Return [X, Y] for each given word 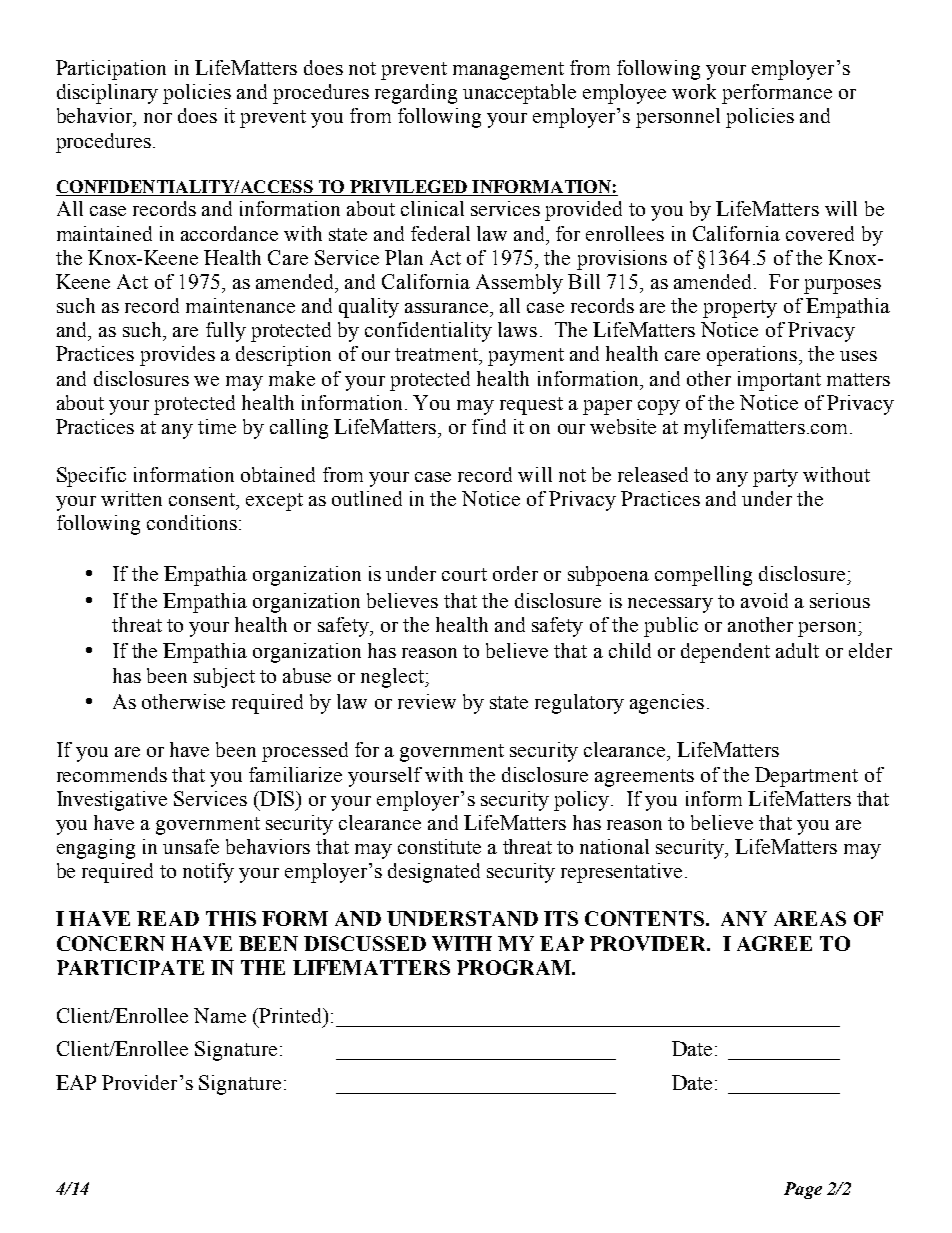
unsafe [191, 846]
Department [806, 777]
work [694, 91]
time [217, 426]
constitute [439, 846]
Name [220, 1015]
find [489, 426]
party [775, 478]
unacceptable [519, 94]
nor [158, 118]
